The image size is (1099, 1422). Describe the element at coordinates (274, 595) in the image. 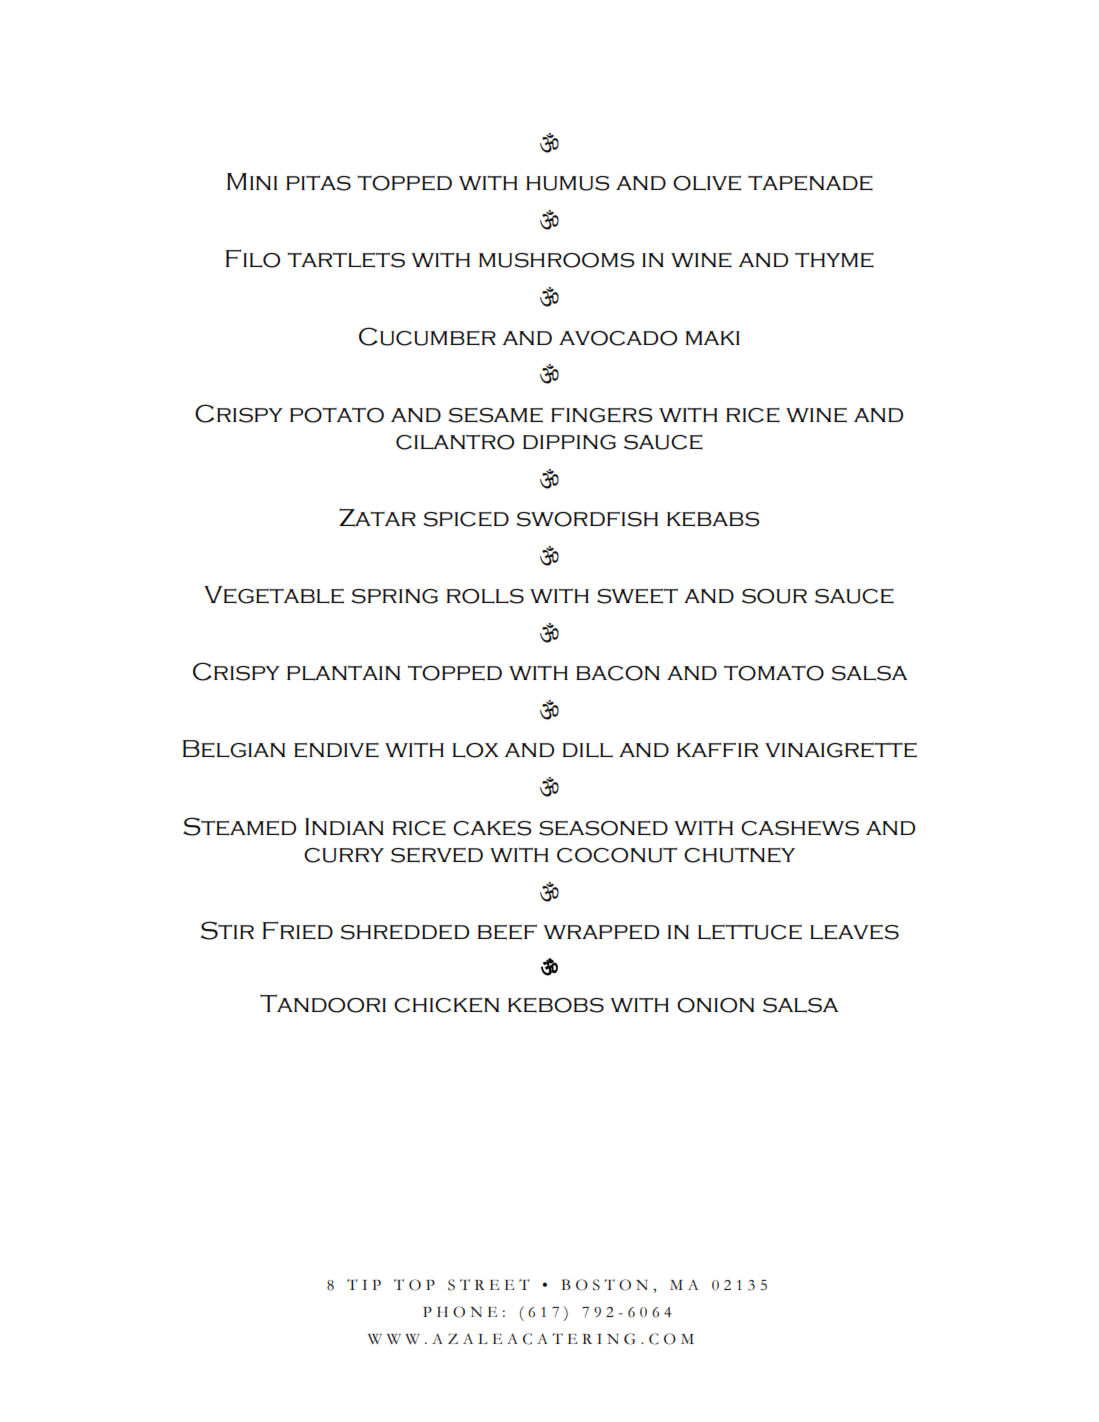

I see `Vegetable` at that location.
